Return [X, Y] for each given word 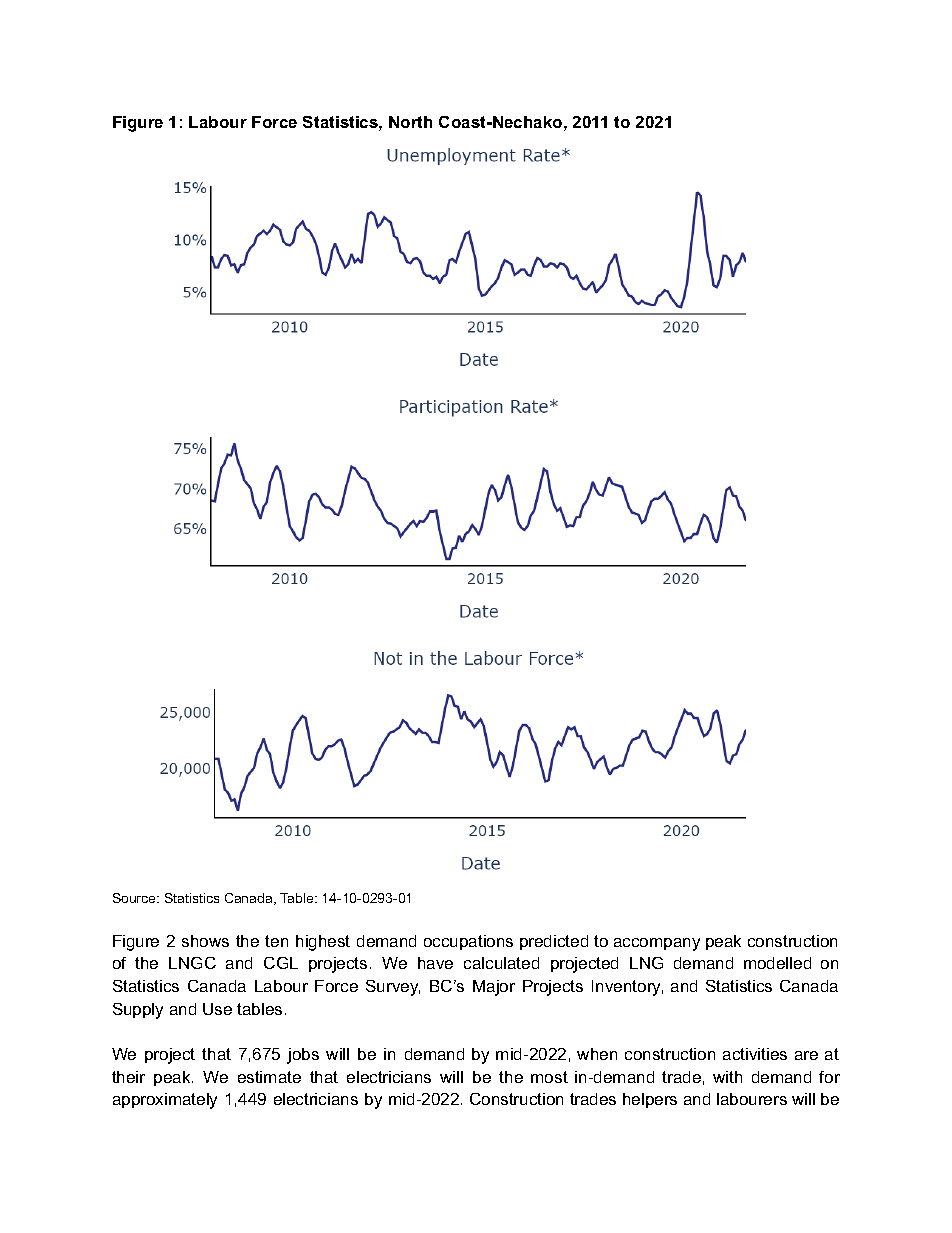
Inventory [627, 988]
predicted [554, 942]
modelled [777, 963]
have [435, 963]
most [549, 1077]
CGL [281, 963]
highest [323, 943]
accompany [657, 944]
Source [135, 898]
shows [205, 941]
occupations [468, 942]
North [410, 122]
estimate [269, 1077]
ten [276, 941]
